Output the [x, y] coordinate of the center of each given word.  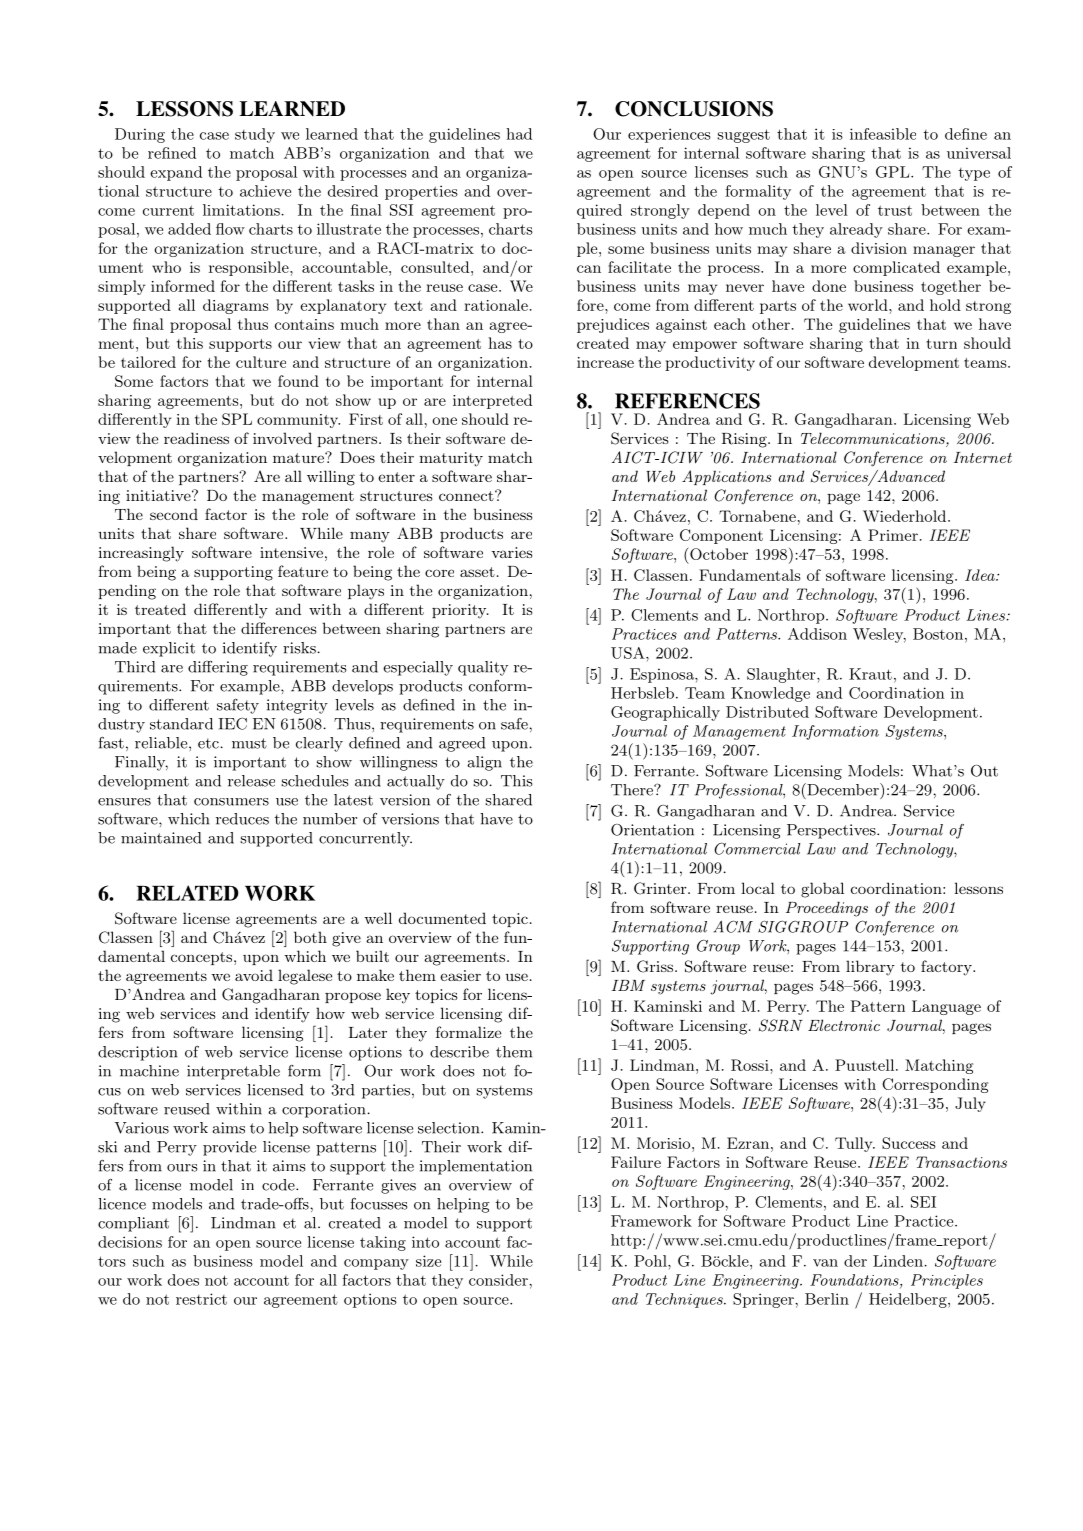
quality [483, 668]
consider [499, 1280]
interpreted [492, 401]
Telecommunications [874, 439]
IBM [628, 985]
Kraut [870, 674]
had [519, 134]
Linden [899, 1261]
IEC [232, 723]
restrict [201, 1299]
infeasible [883, 134]
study [255, 135]
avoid [254, 975]
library [870, 968]
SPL [237, 419]
